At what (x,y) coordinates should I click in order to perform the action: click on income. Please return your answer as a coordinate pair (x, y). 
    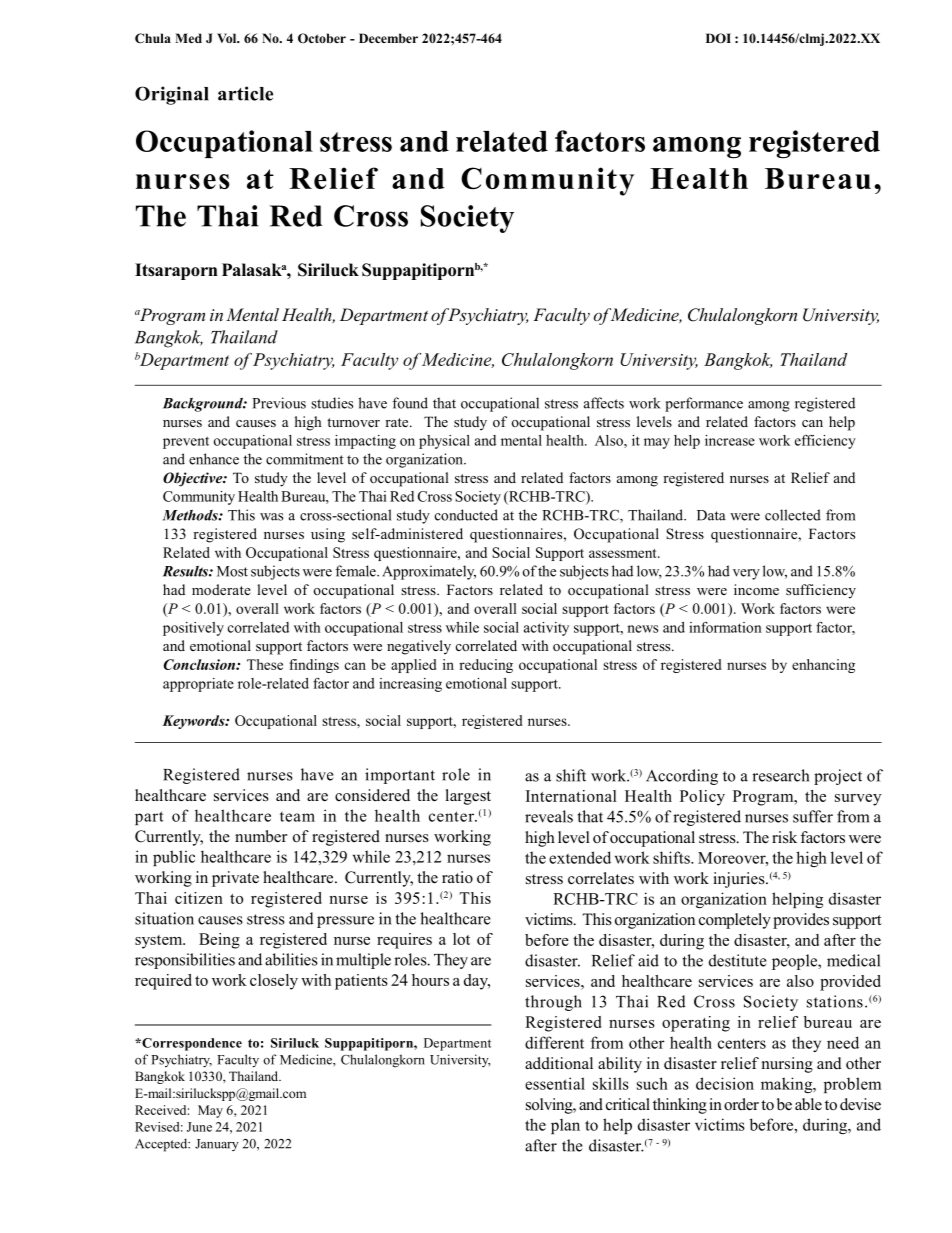
    Looking at the image, I should click on (756, 589).
